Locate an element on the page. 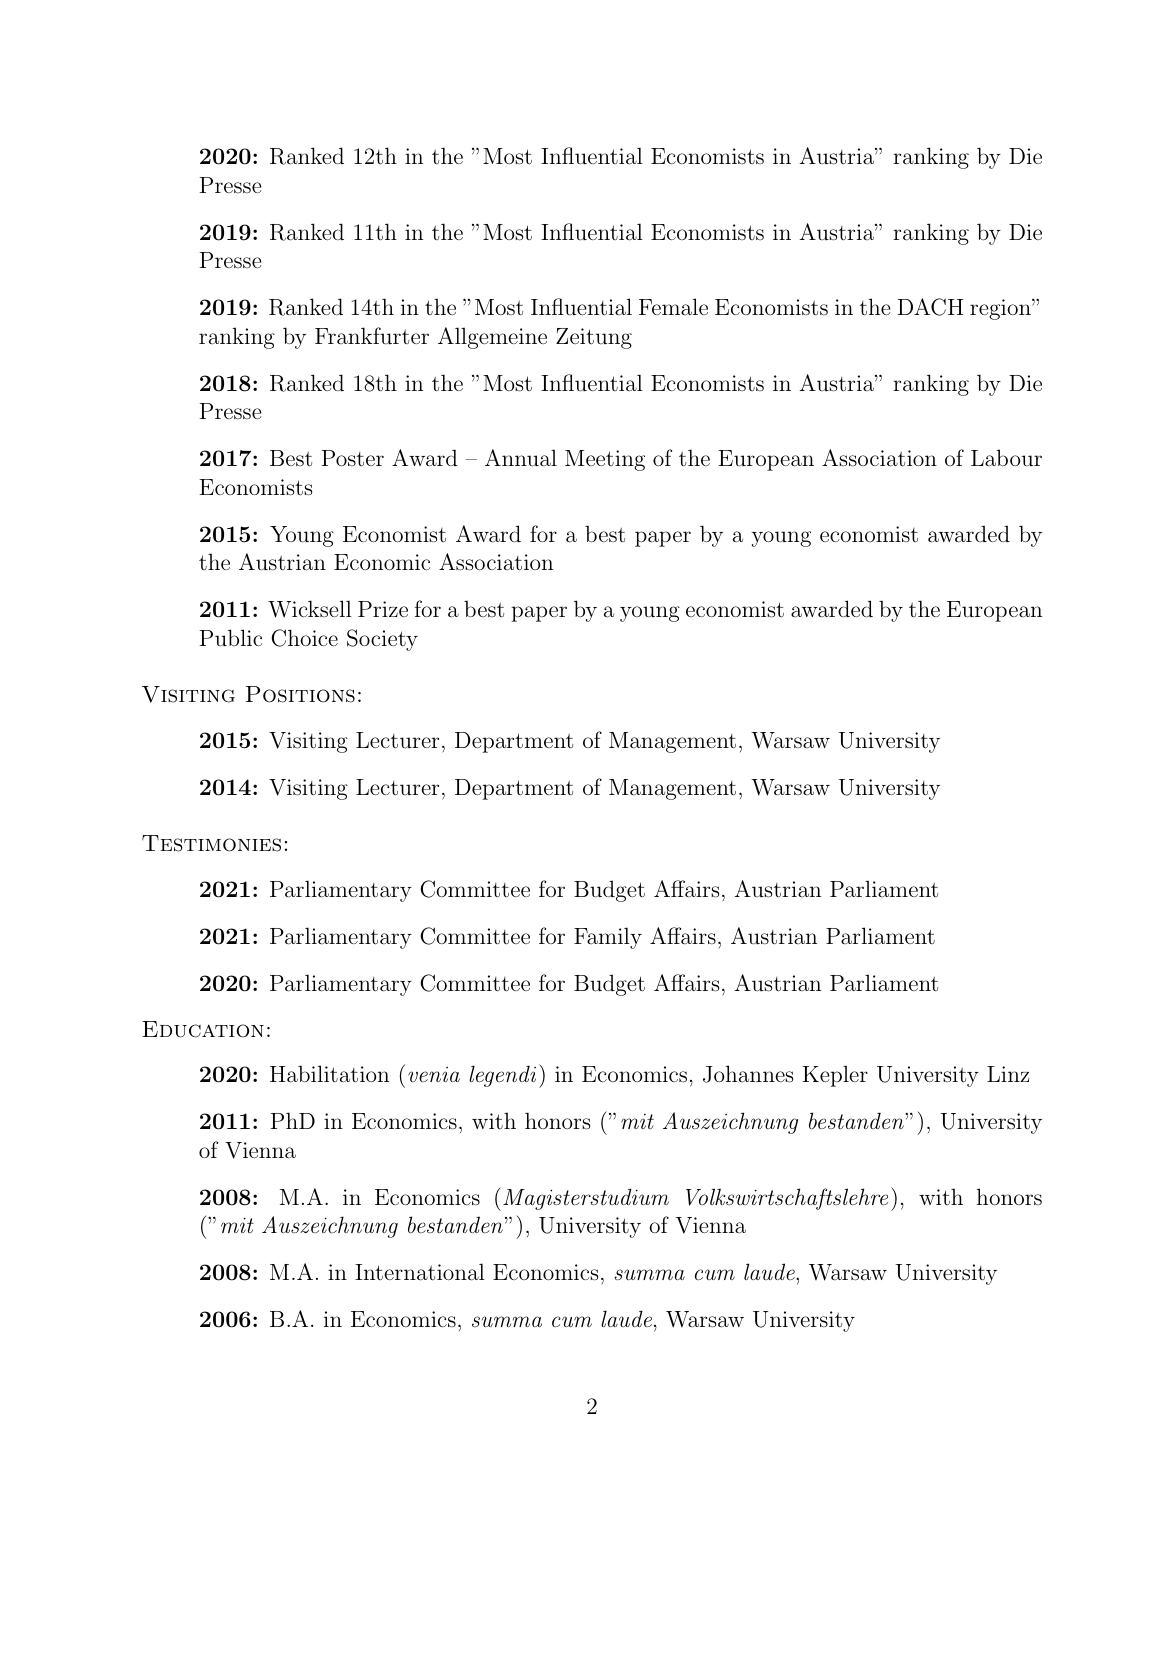  Kepler is located at coordinates (835, 1076).
